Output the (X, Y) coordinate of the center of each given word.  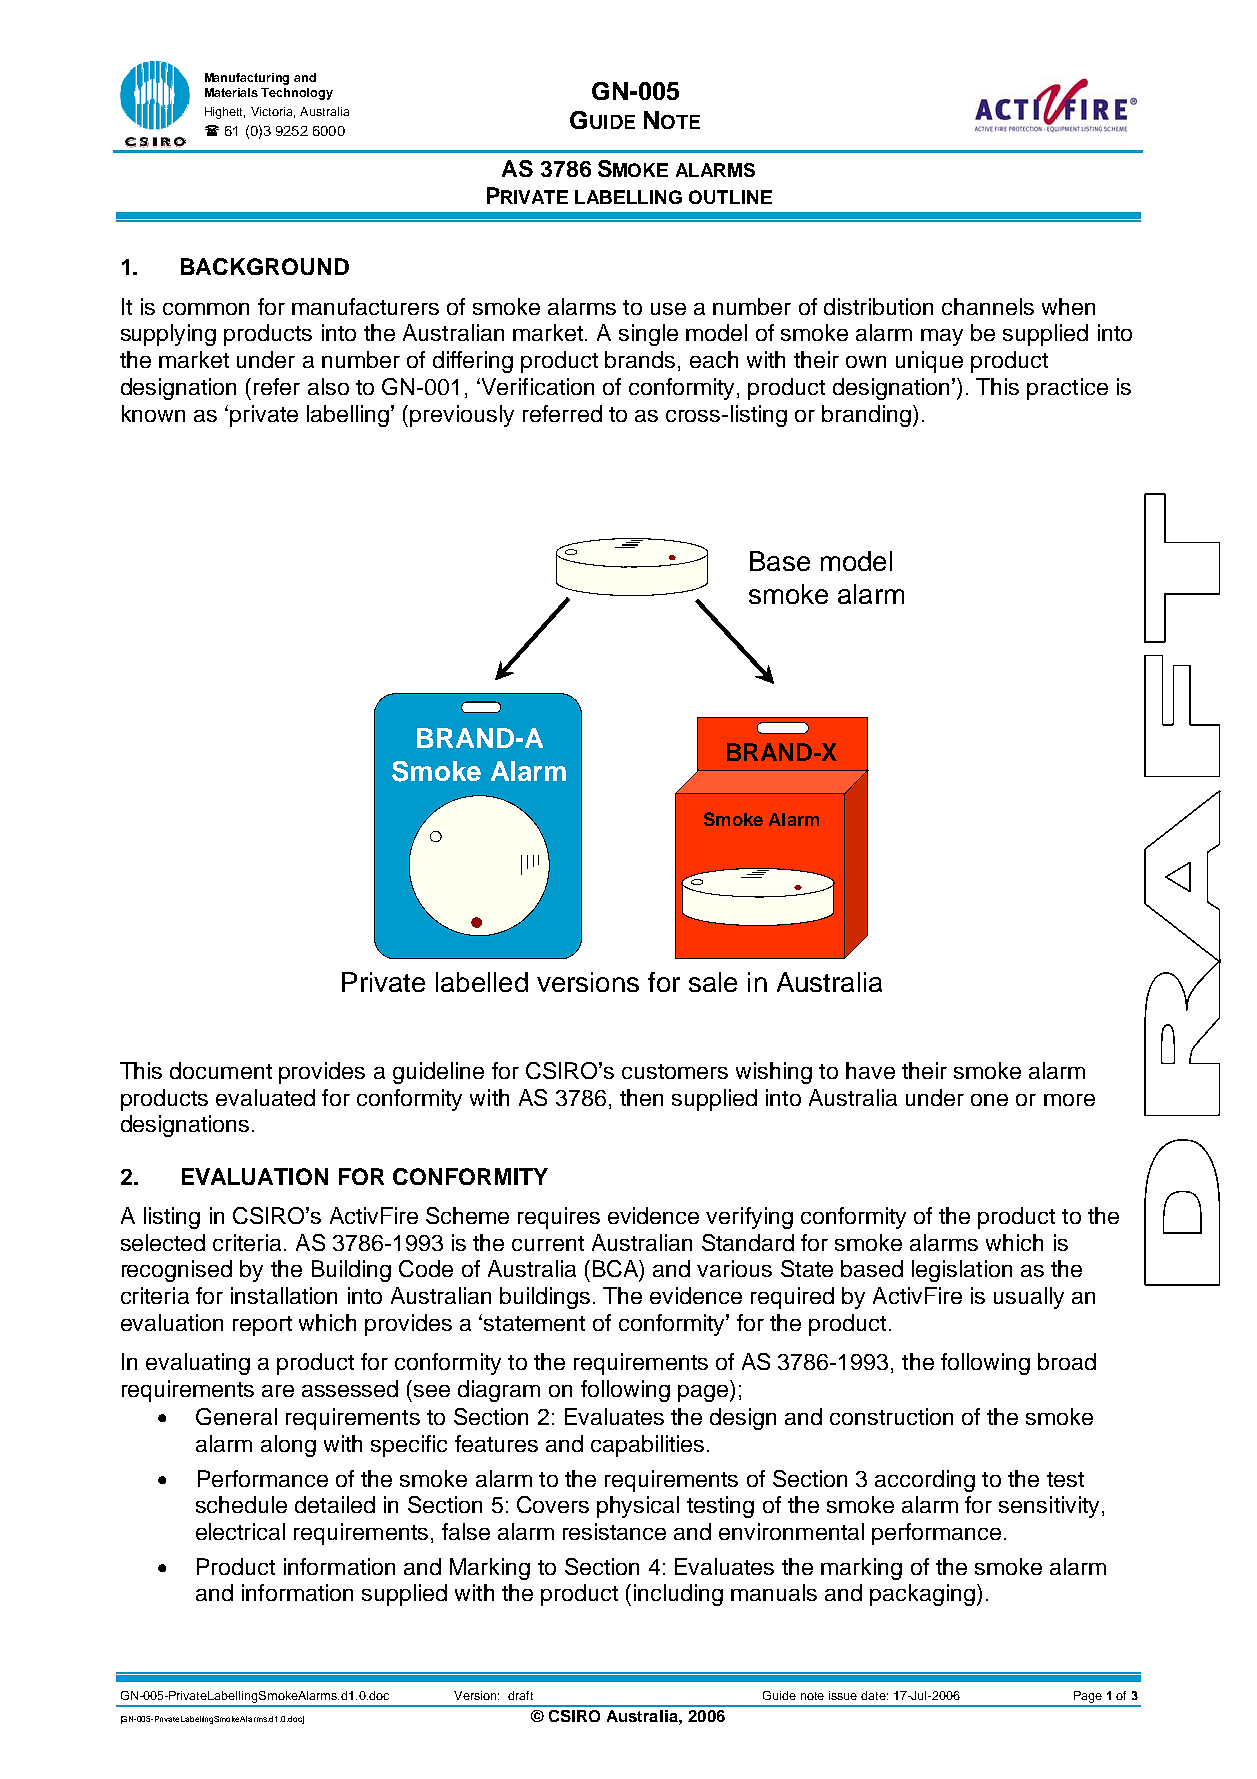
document (221, 1070)
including (678, 1595)
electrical (240, 1531)
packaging (922, 1595)
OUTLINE (730, 197)
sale (713, 982)
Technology (297, 94)
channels (988, 306)
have (870, 1070)
